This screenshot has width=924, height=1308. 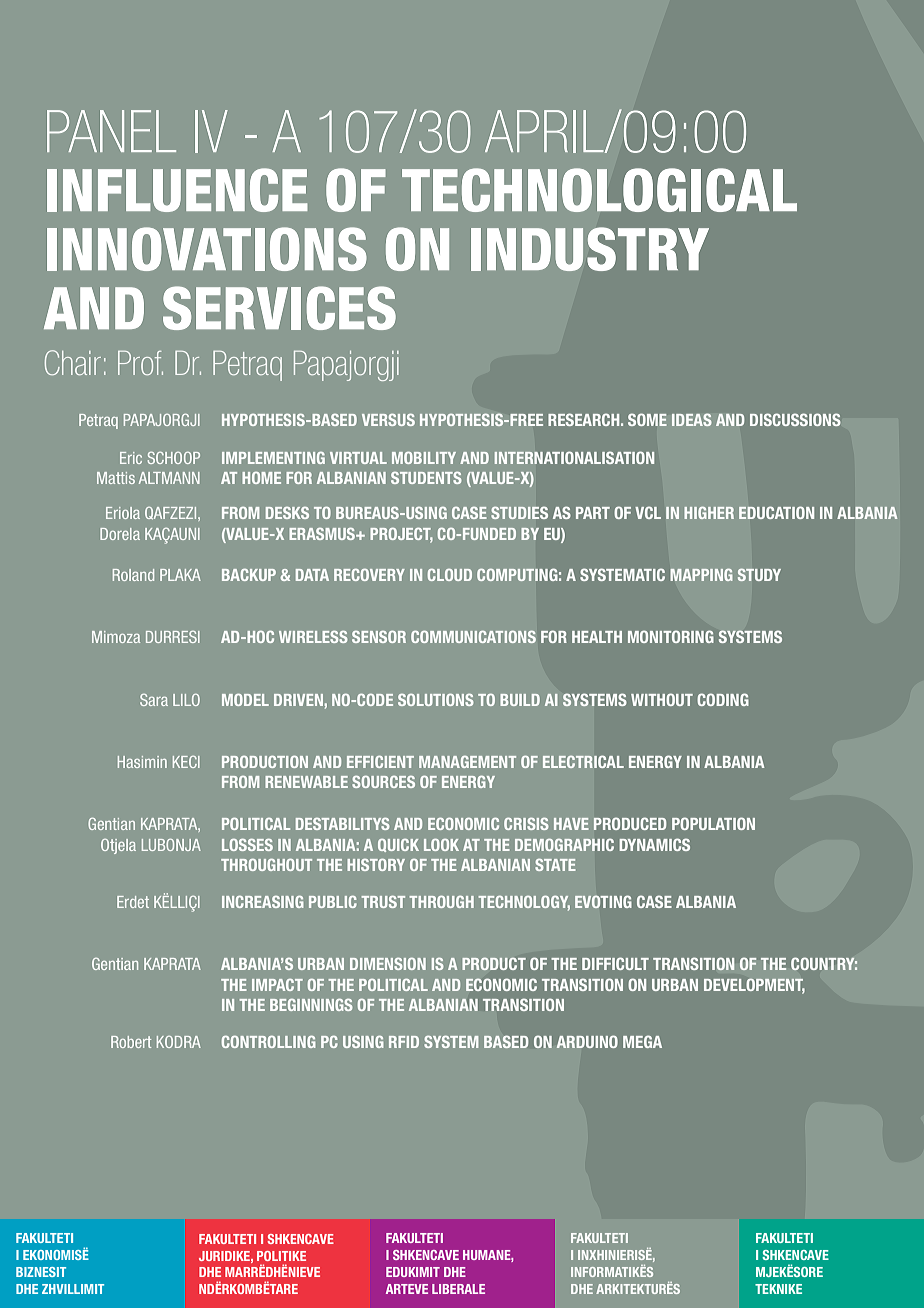 What do you see at coordinates (177, 190) in the screenshot?
I see `INFLUENCE` at bounding box center [177, 190].
